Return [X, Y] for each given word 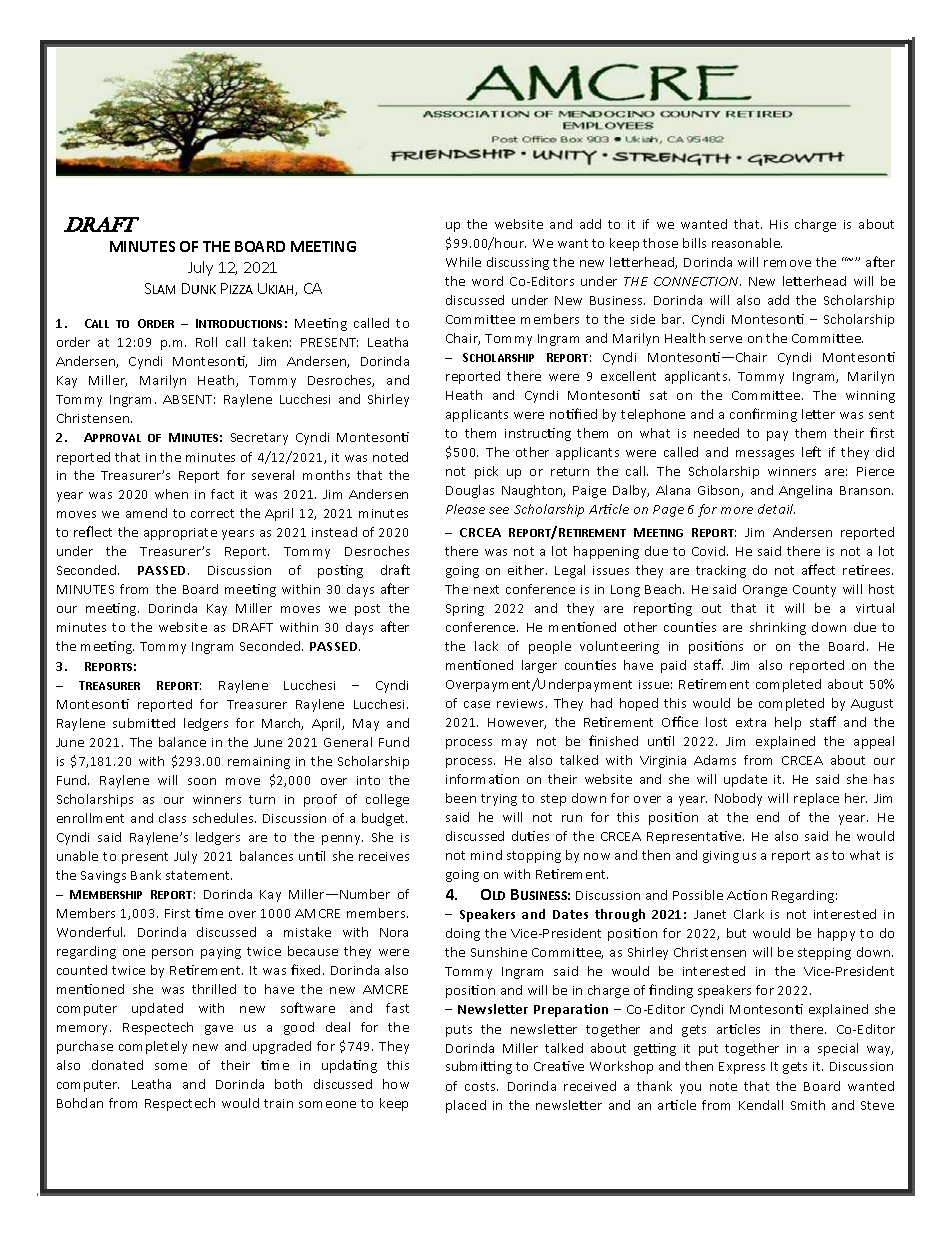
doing [463, 934]
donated [117, 1065]
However [517, 723]
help [788, 723]
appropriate [180, 534]
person [172, 954]
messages [765, 455]
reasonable [747, 243]
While [463, 262]
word [487, 281]
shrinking [778, 628]
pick [486, 472]
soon [202, 781]
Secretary [259, 439]
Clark [749, 914]
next [486, 589]
